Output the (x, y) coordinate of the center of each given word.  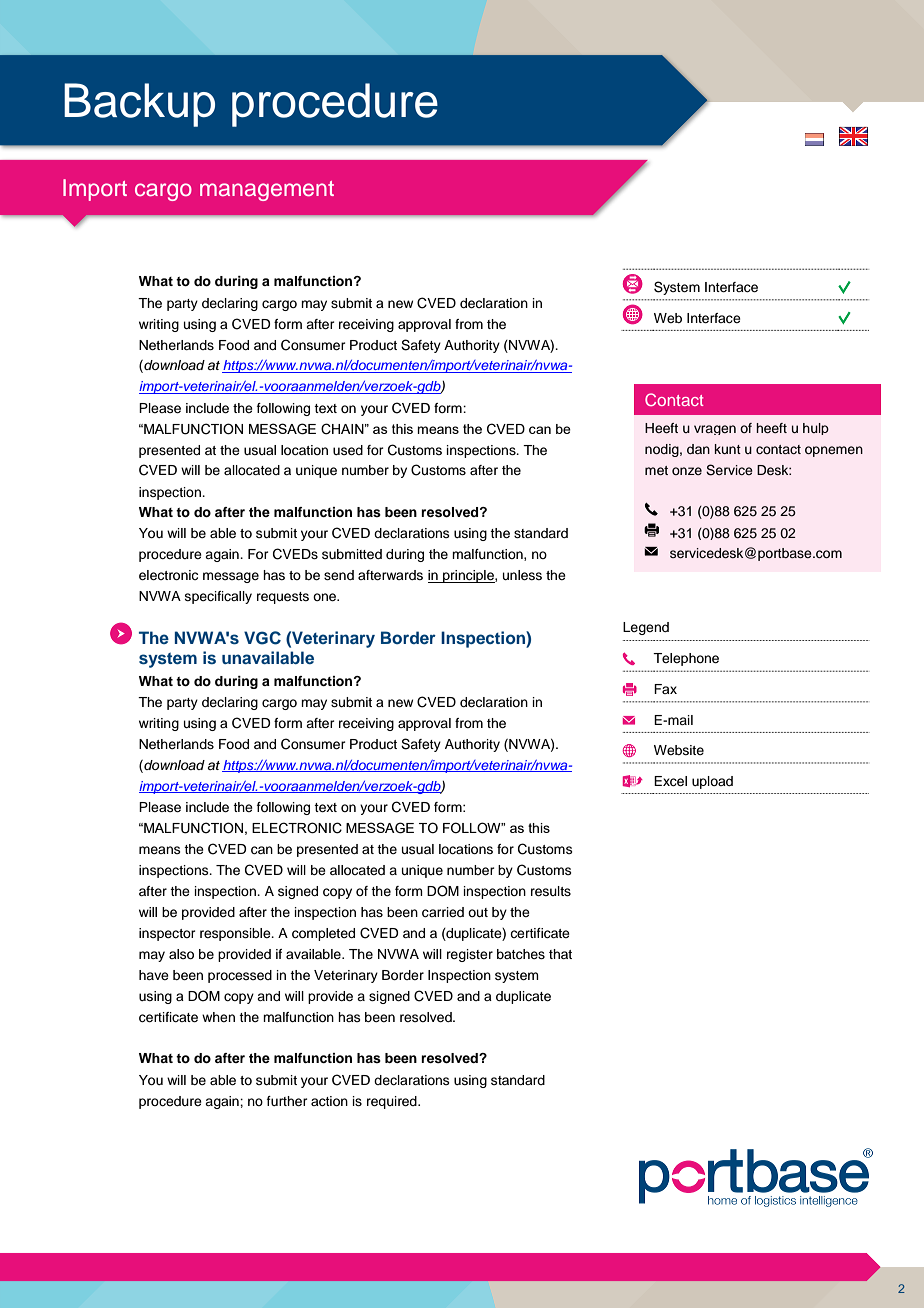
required (393, 1102)
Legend (646, 628)
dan (698, 449)
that (560, 954)
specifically (218, 597)
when (218, 1017)
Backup (139, 105)
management (267, 191)
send (339, 575)
